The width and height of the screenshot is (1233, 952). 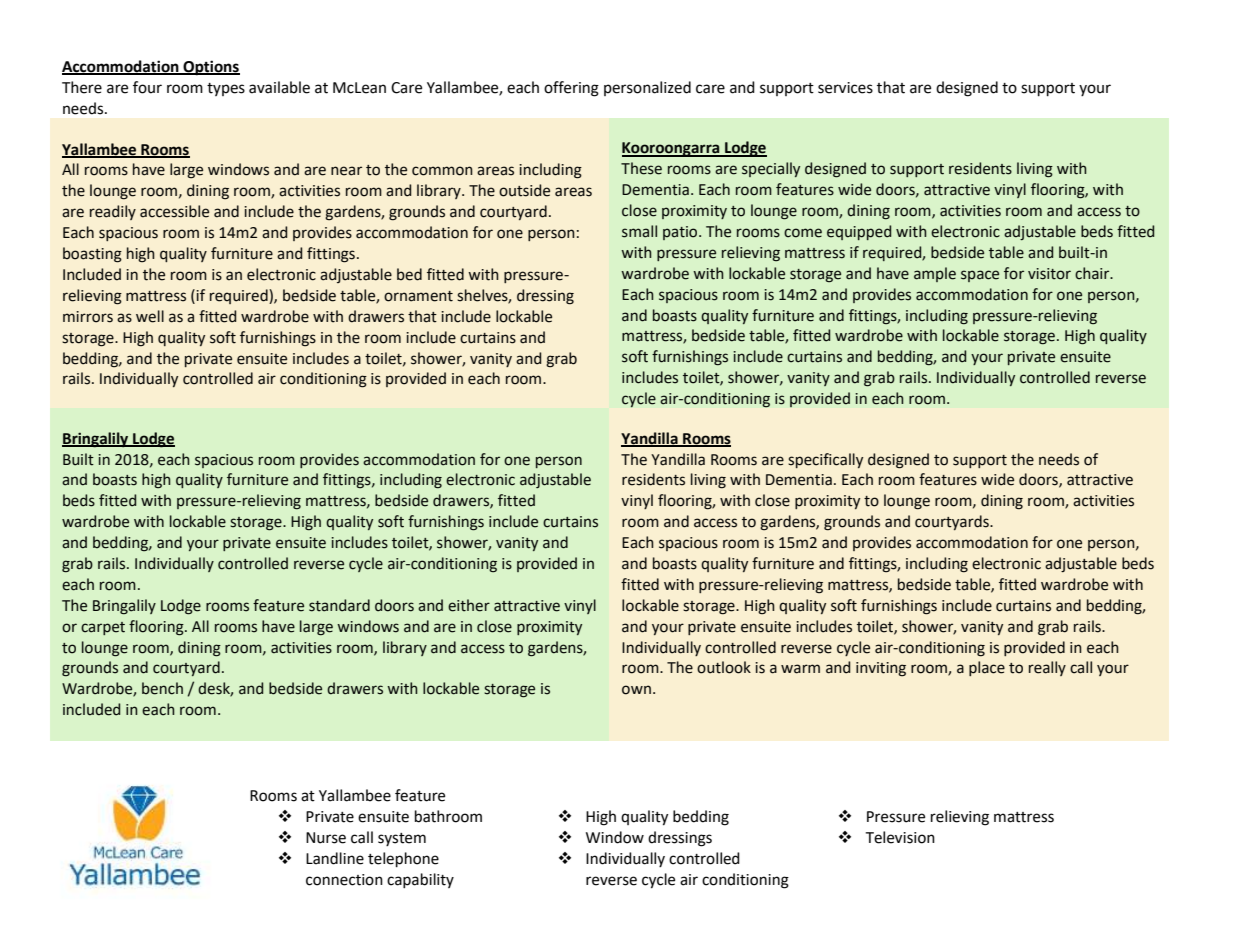 I want to click on capability, so click(x=420, y=880).
